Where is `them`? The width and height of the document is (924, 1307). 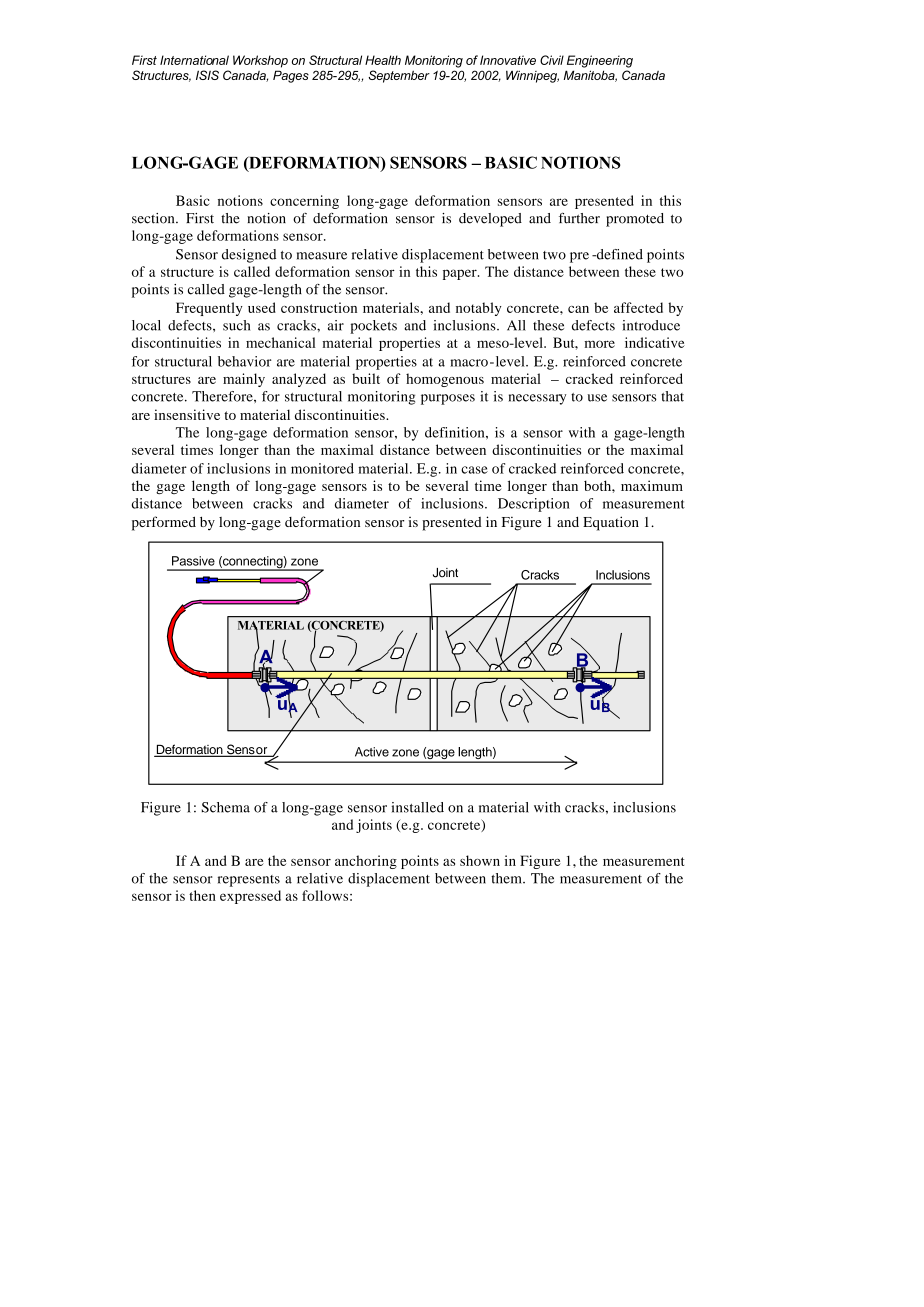 them is located at coordinates (507, 878).
